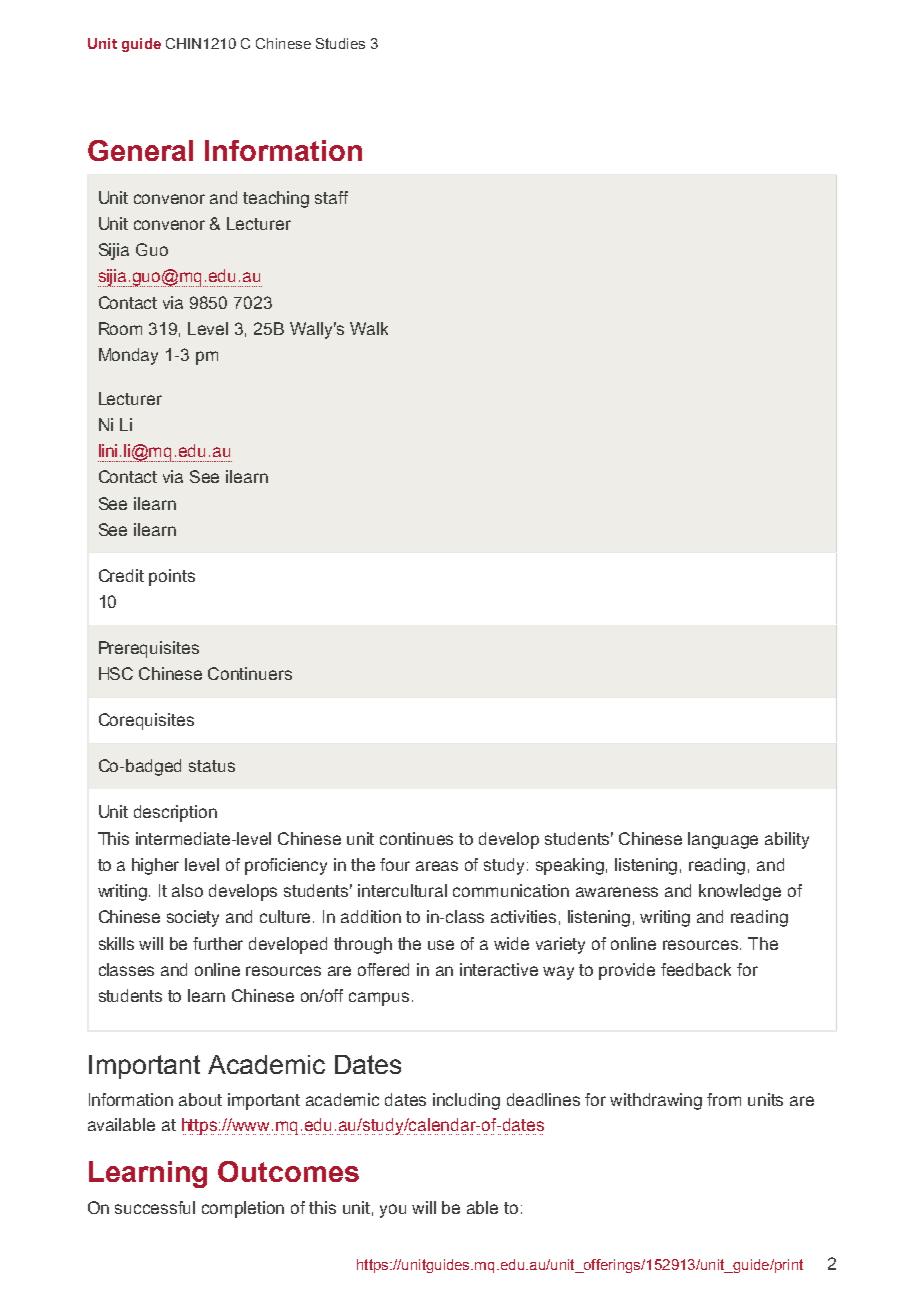  Describe the element at coordinates (437, 866) in the screenshot. I see `areas` at that location.
